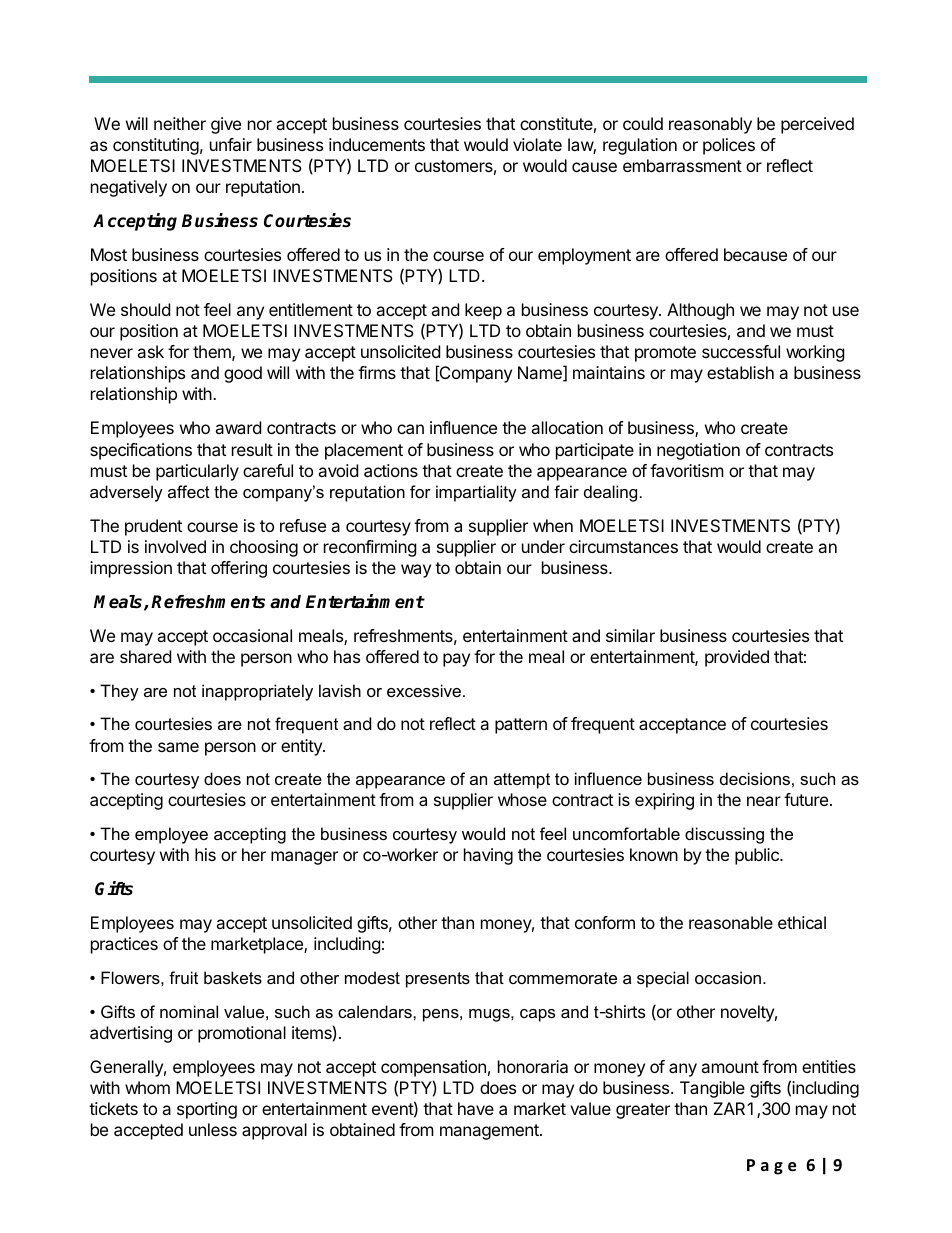 Image resolution: width=952 pixels, height=1233 pixels. What do you see at coordinates (180, 123) in the page?
I see `neither` at bounding box center [180, 123].
